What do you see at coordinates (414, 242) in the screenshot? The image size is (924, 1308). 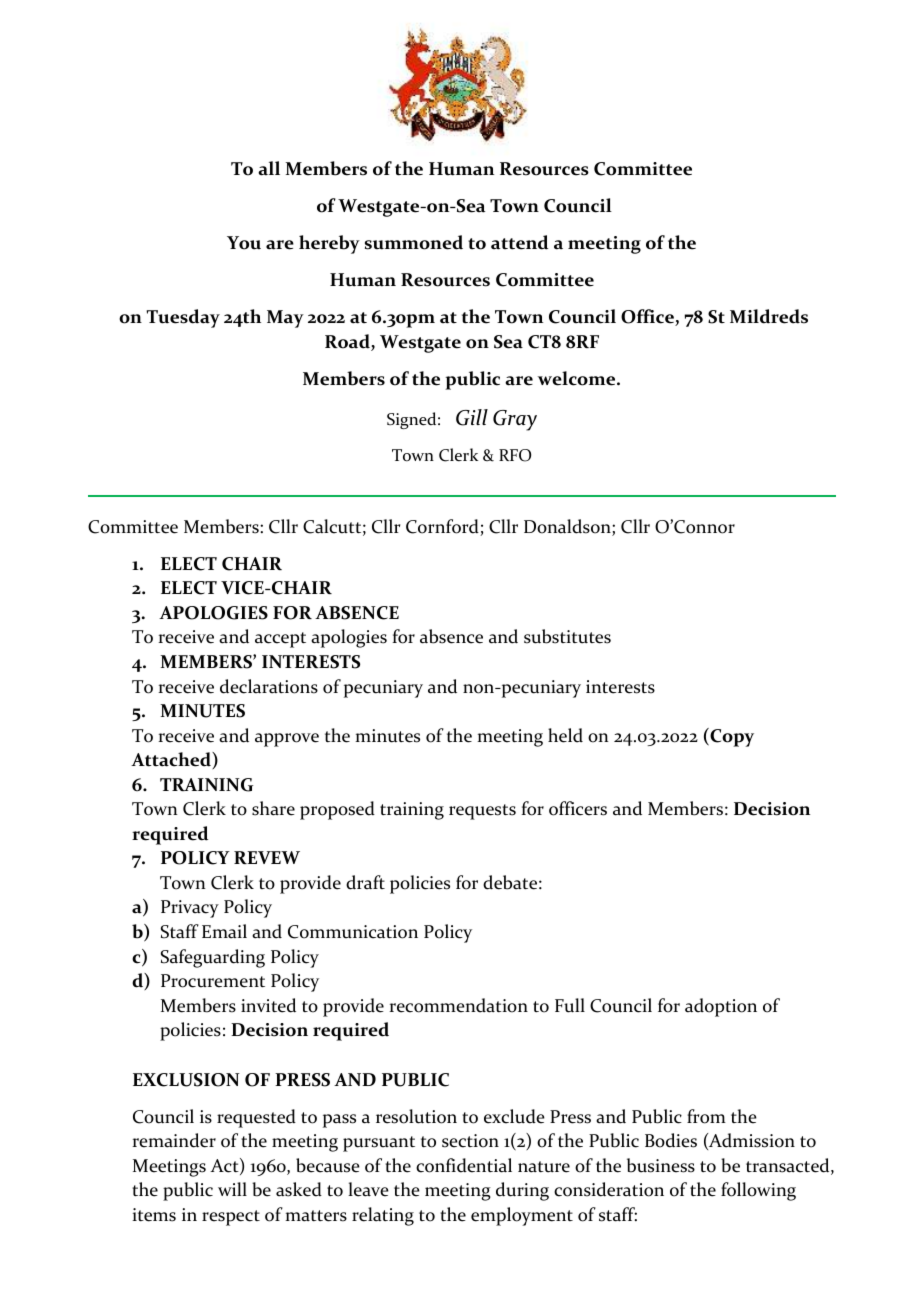 I see `summoned` at bounding box center [414, 242].
